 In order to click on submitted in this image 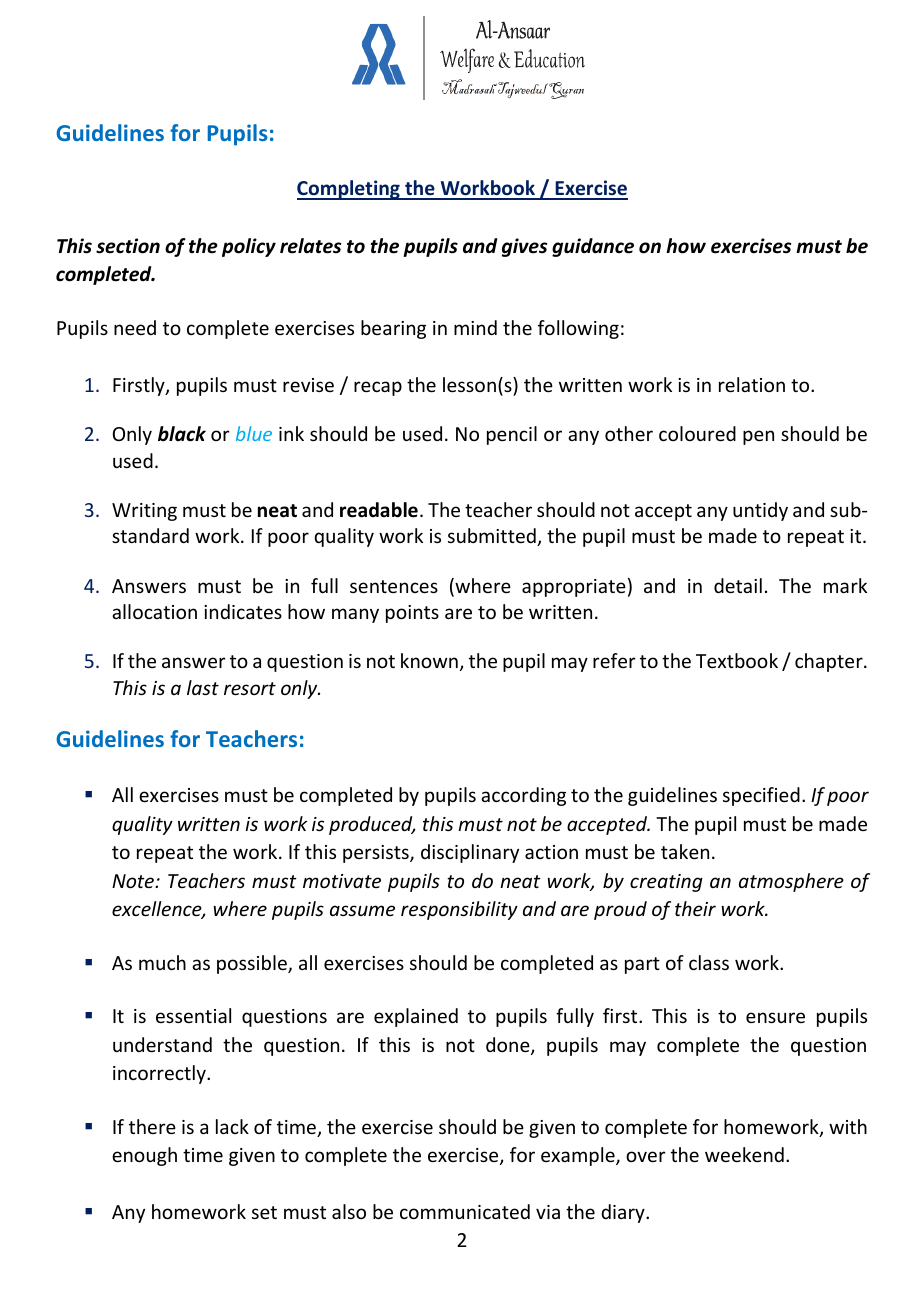, I will do `click(493, 537)`.
